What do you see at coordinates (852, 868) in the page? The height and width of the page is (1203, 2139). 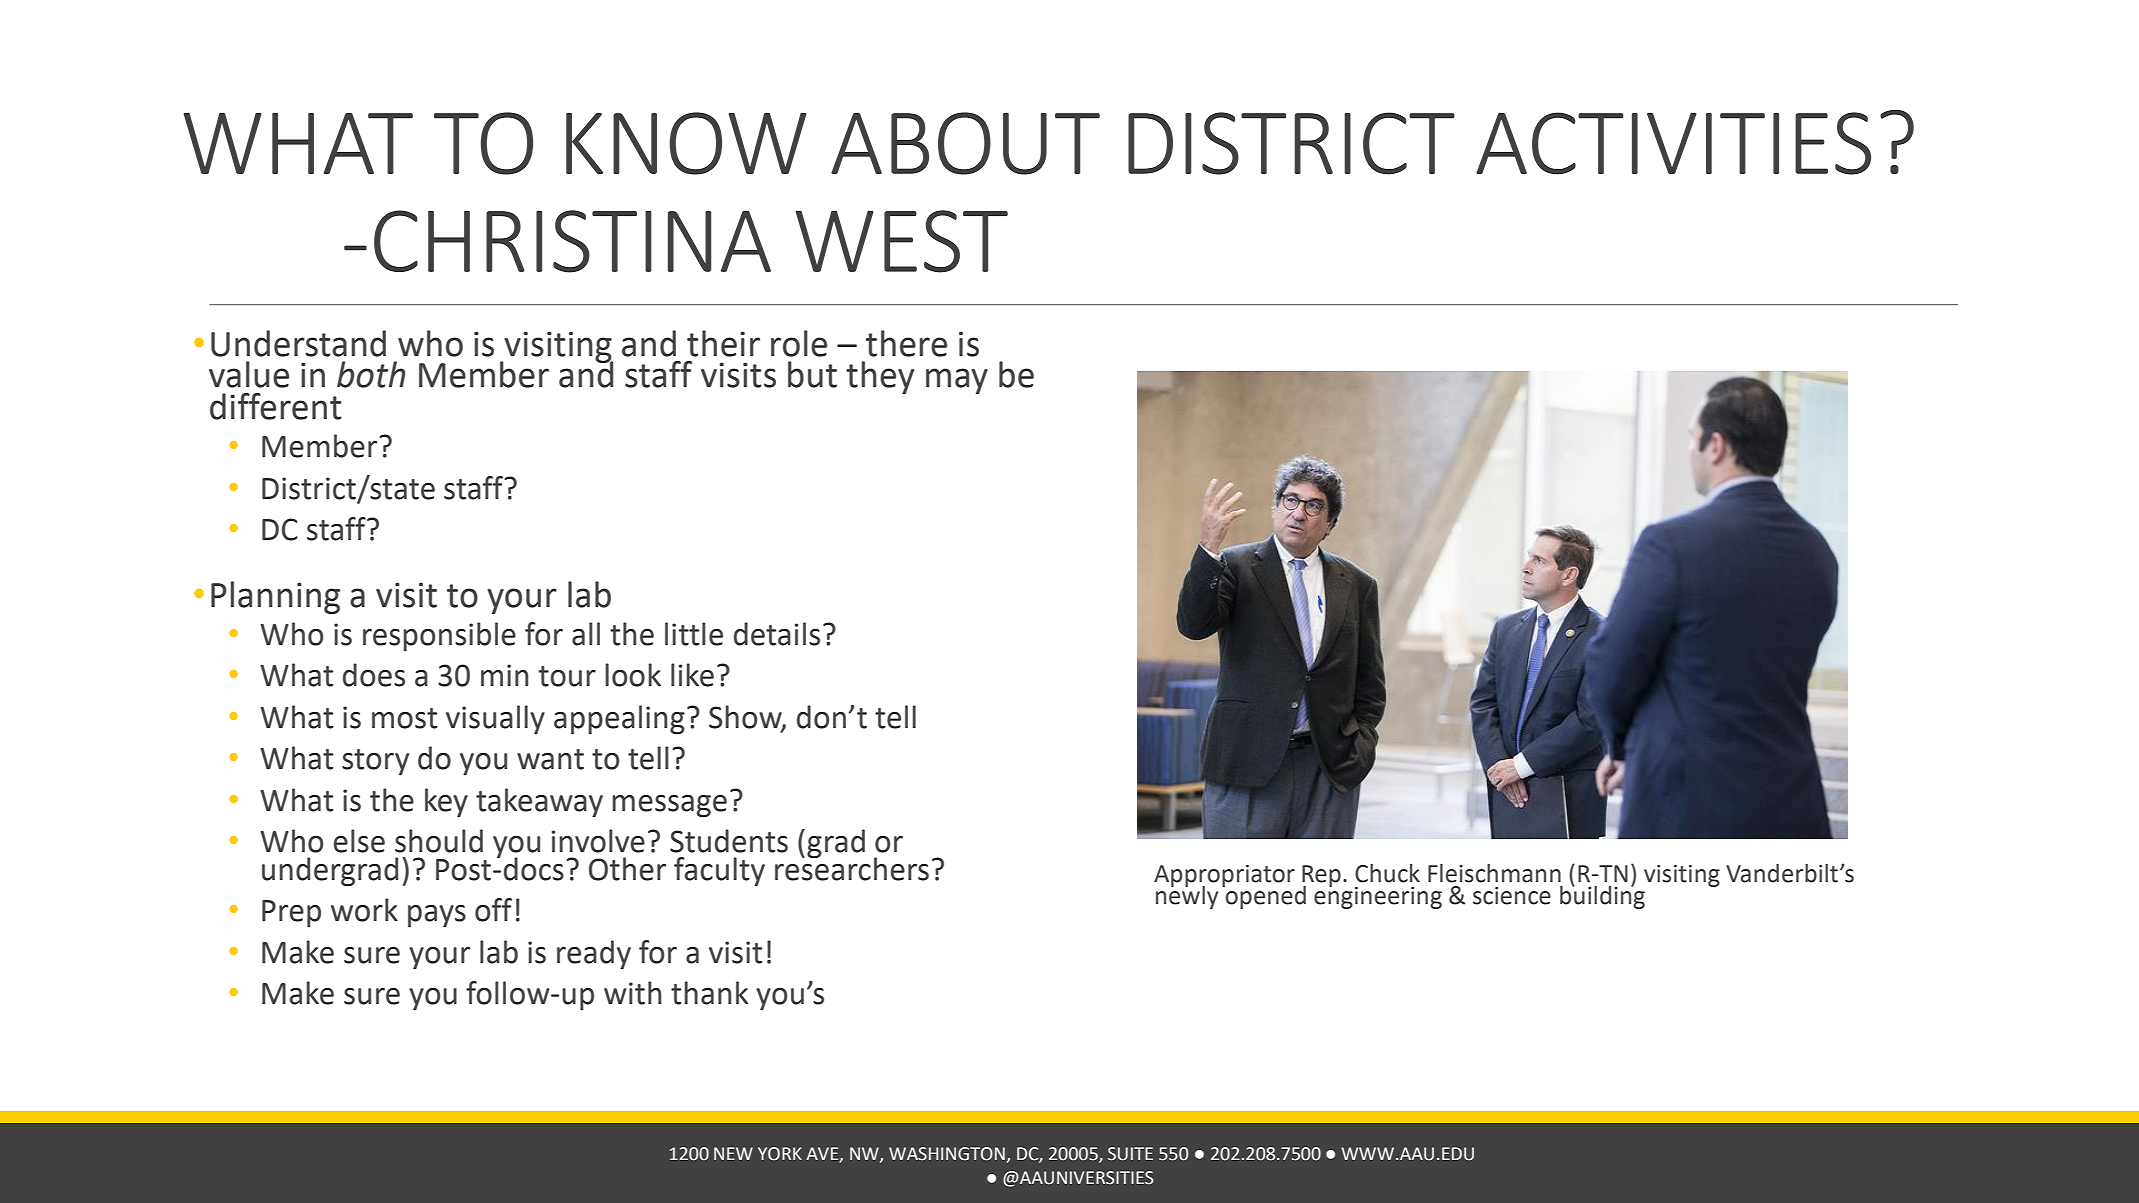 I see `researchers` at bounding box center [852, 868].
